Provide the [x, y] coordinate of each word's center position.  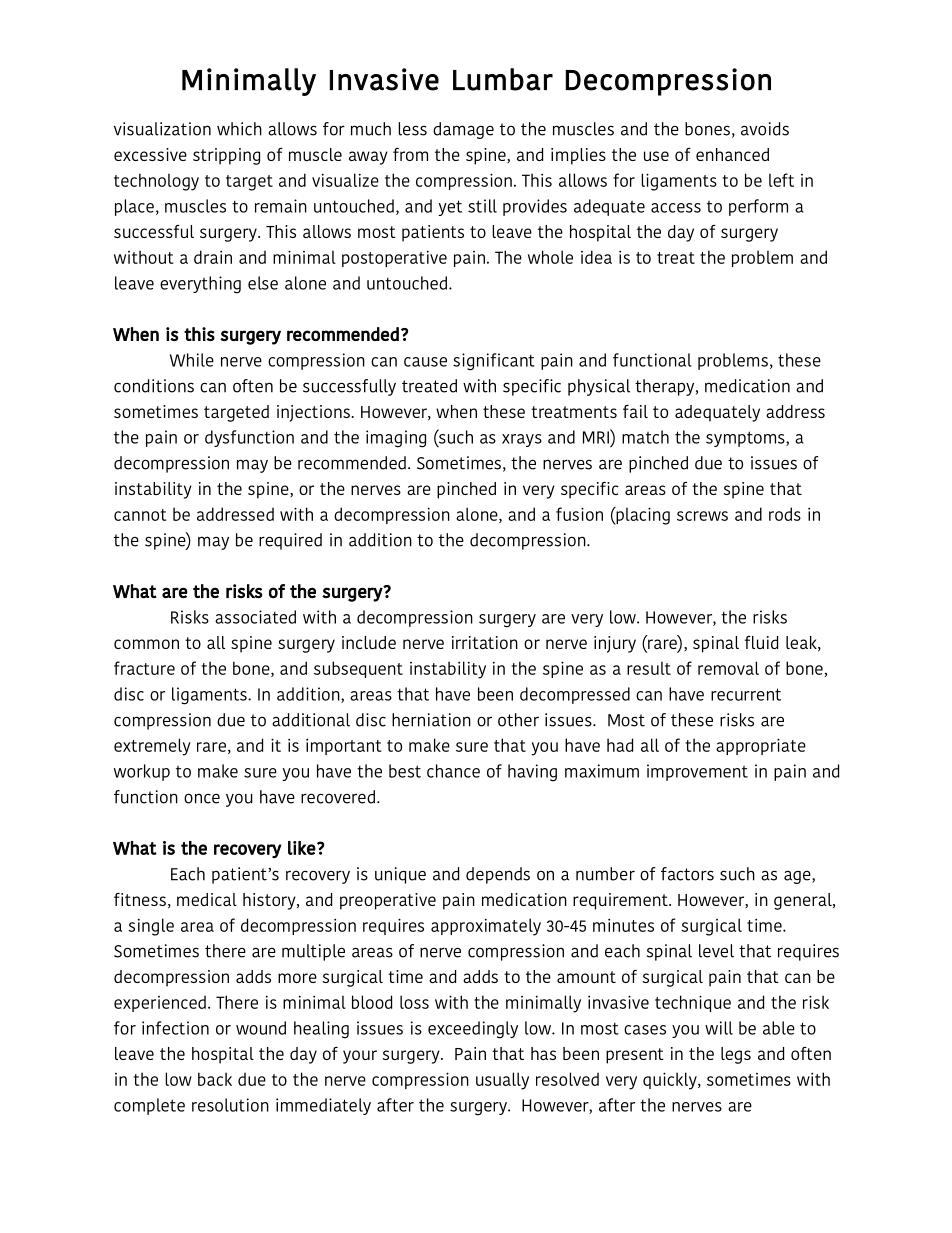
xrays [522, 440]
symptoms [746, 439]
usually [502, 1081]
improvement [697, 772]
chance [453, 771]
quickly [671, 1081]
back [215, 1079]
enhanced [732, 154]
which [239, 129]
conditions [154, 386]
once [202, 798]
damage [463, 130]
